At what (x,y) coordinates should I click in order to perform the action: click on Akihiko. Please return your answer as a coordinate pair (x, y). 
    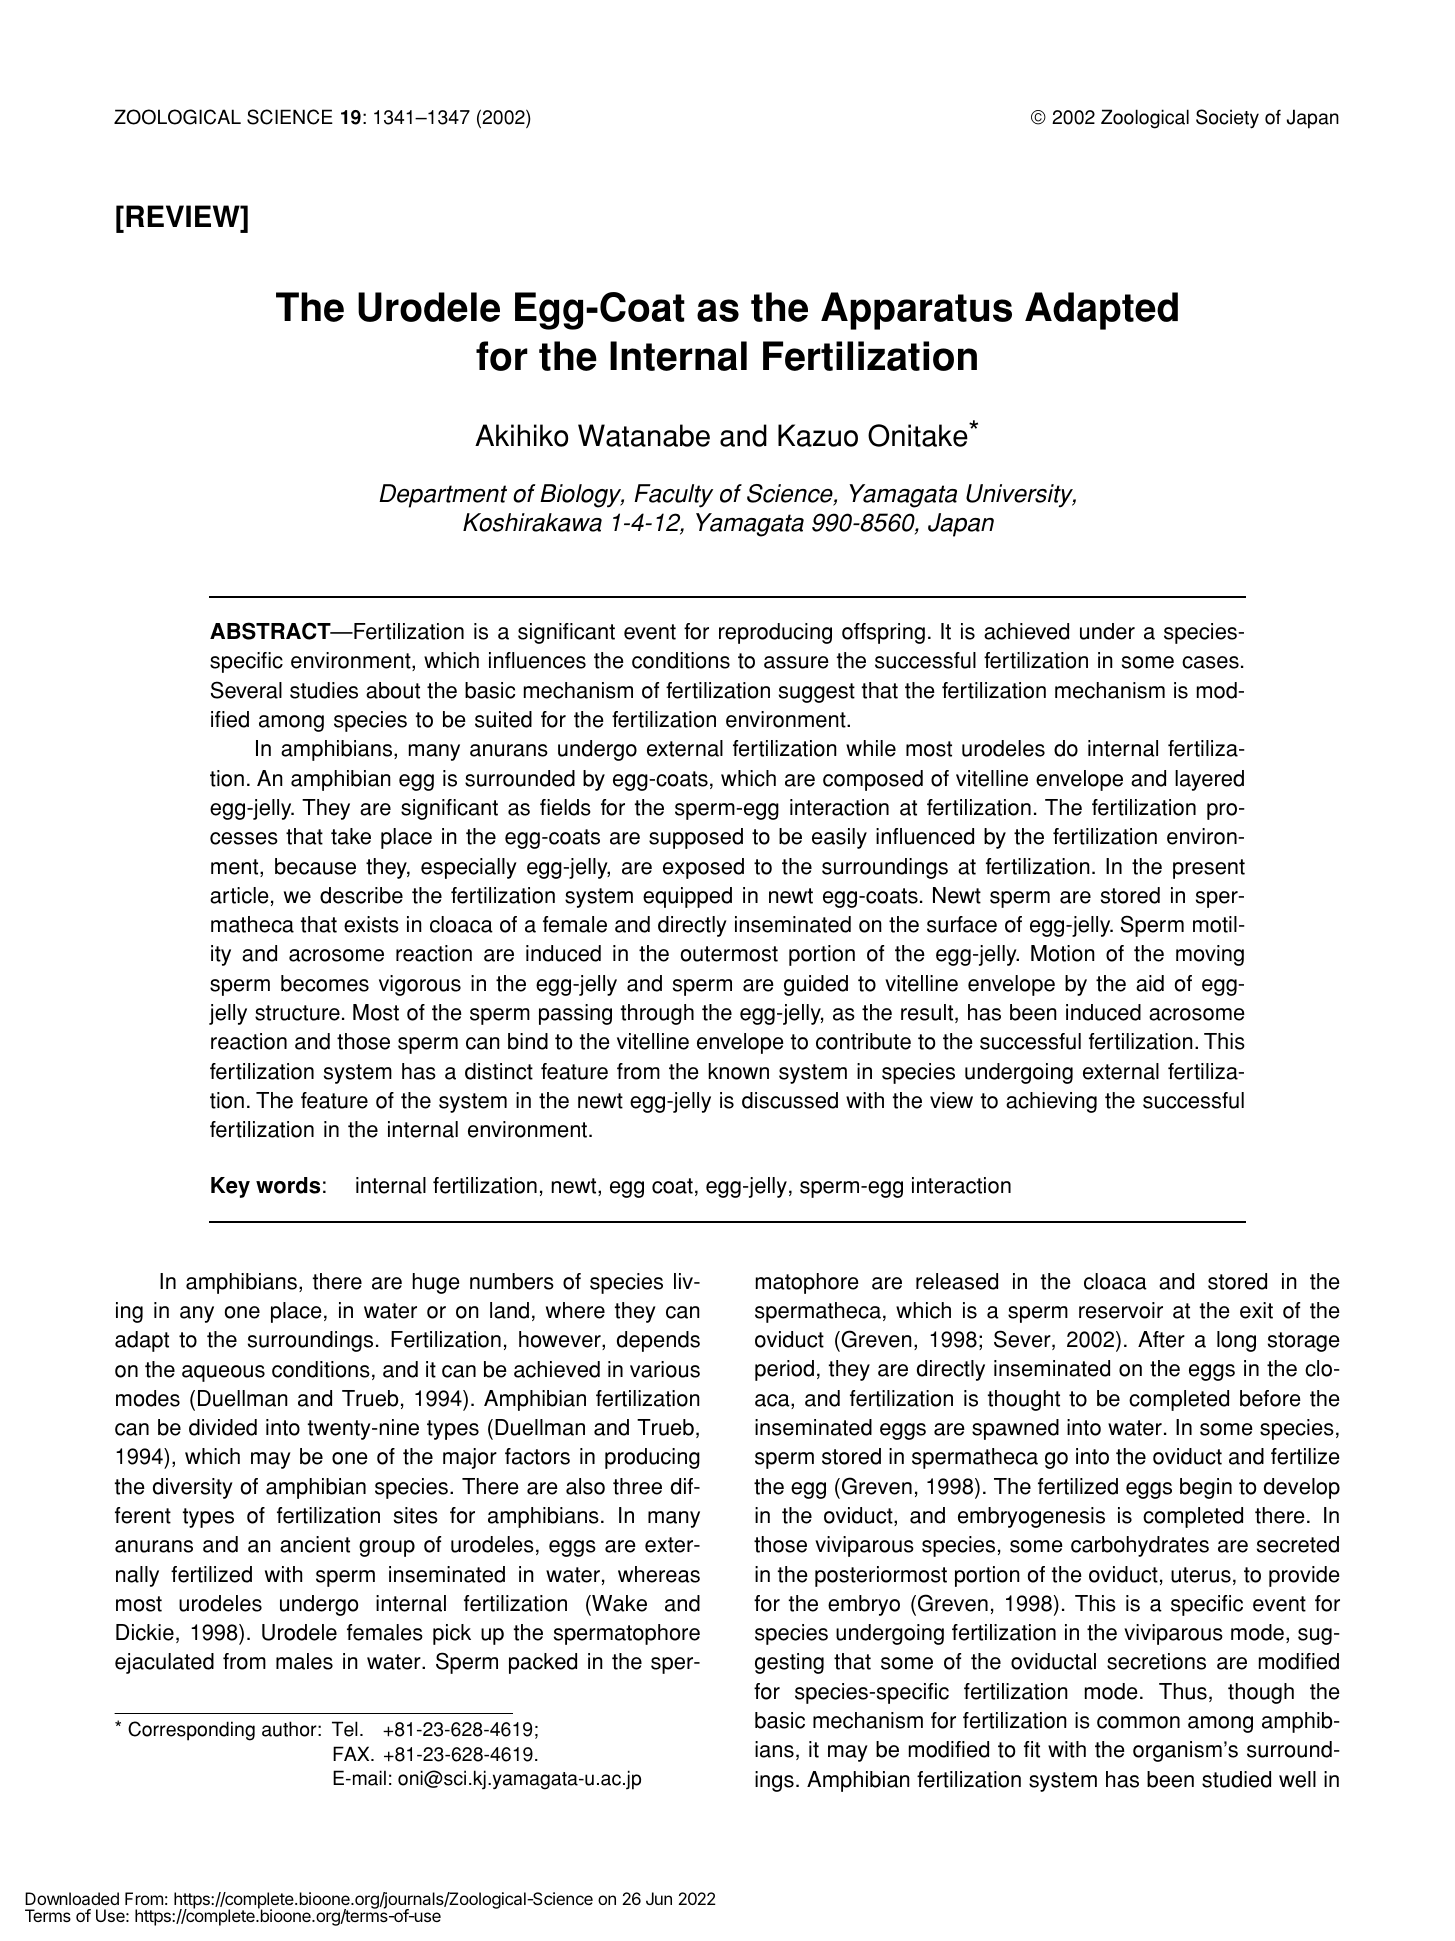
    Looking at the image, I should click on (521, 435).
